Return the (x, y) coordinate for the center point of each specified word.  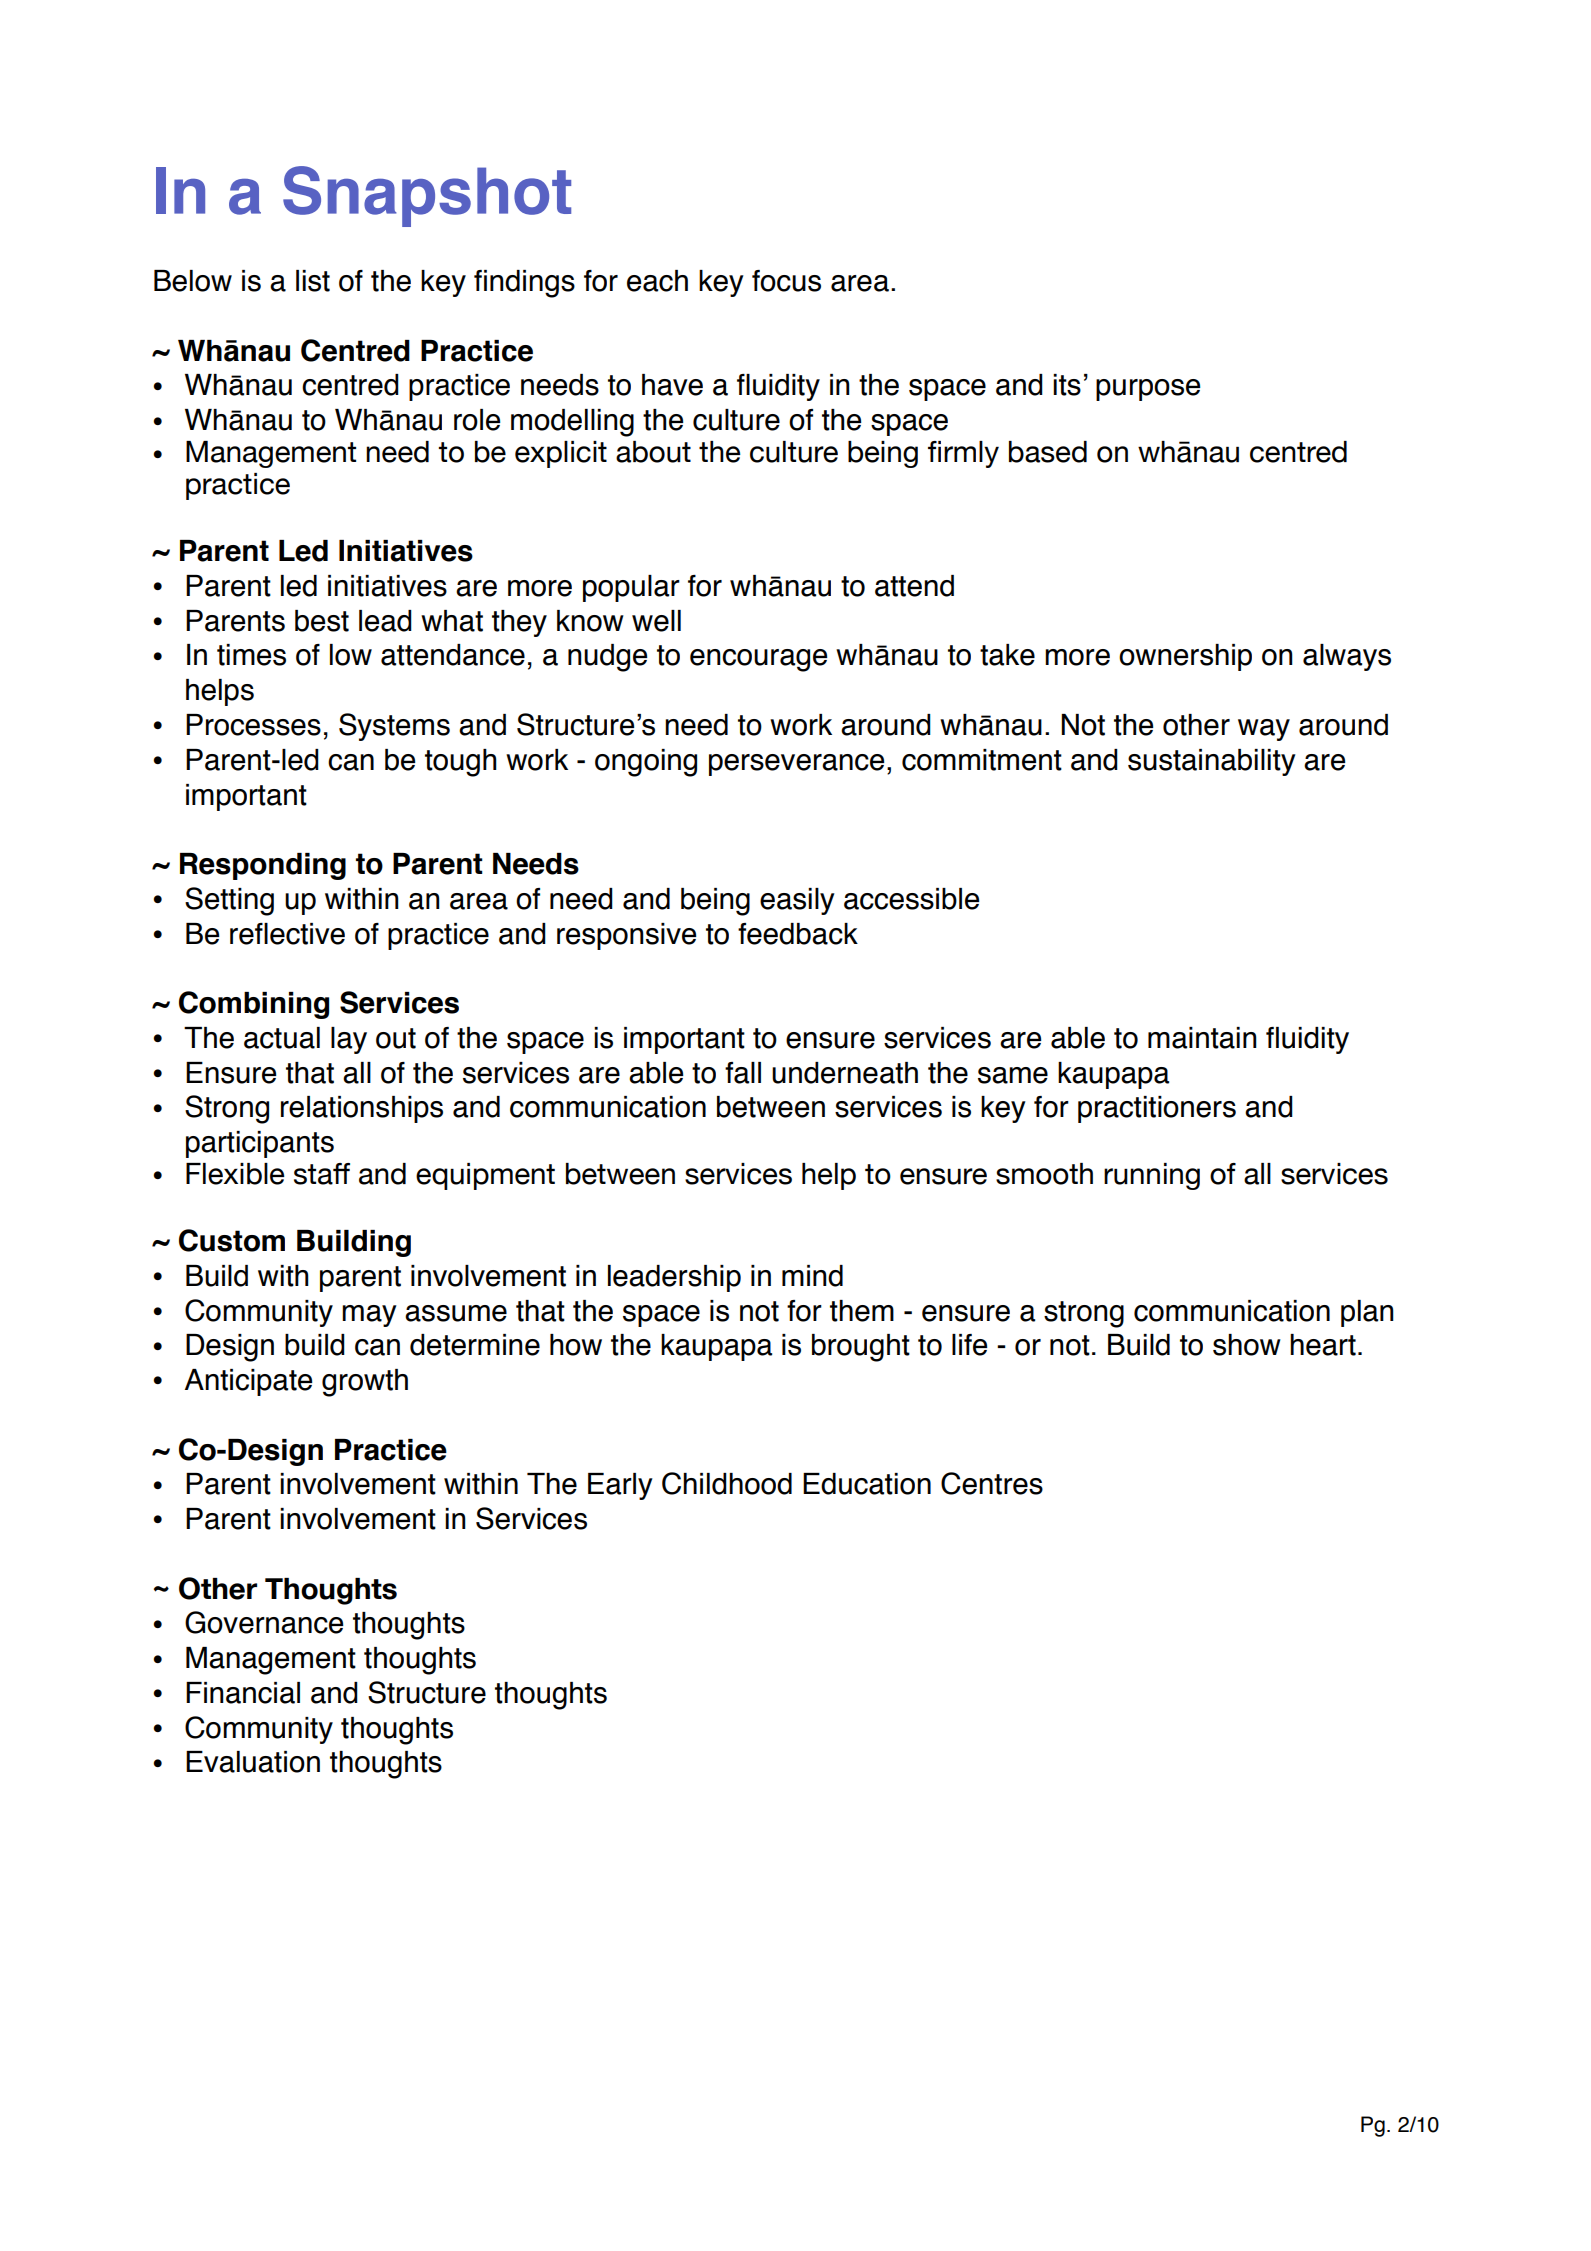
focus (786, 281)
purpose (1148, 390)
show (1247, 1345)
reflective (287, 934)
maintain (1202, 1038)
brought (861, 1348)
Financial (243, 1693)
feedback (798, 934)
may (369, 1316)
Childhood (727, 1483)
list (313, 281)
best (322, 621)
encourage (758, 660)
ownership (1185, 657)
